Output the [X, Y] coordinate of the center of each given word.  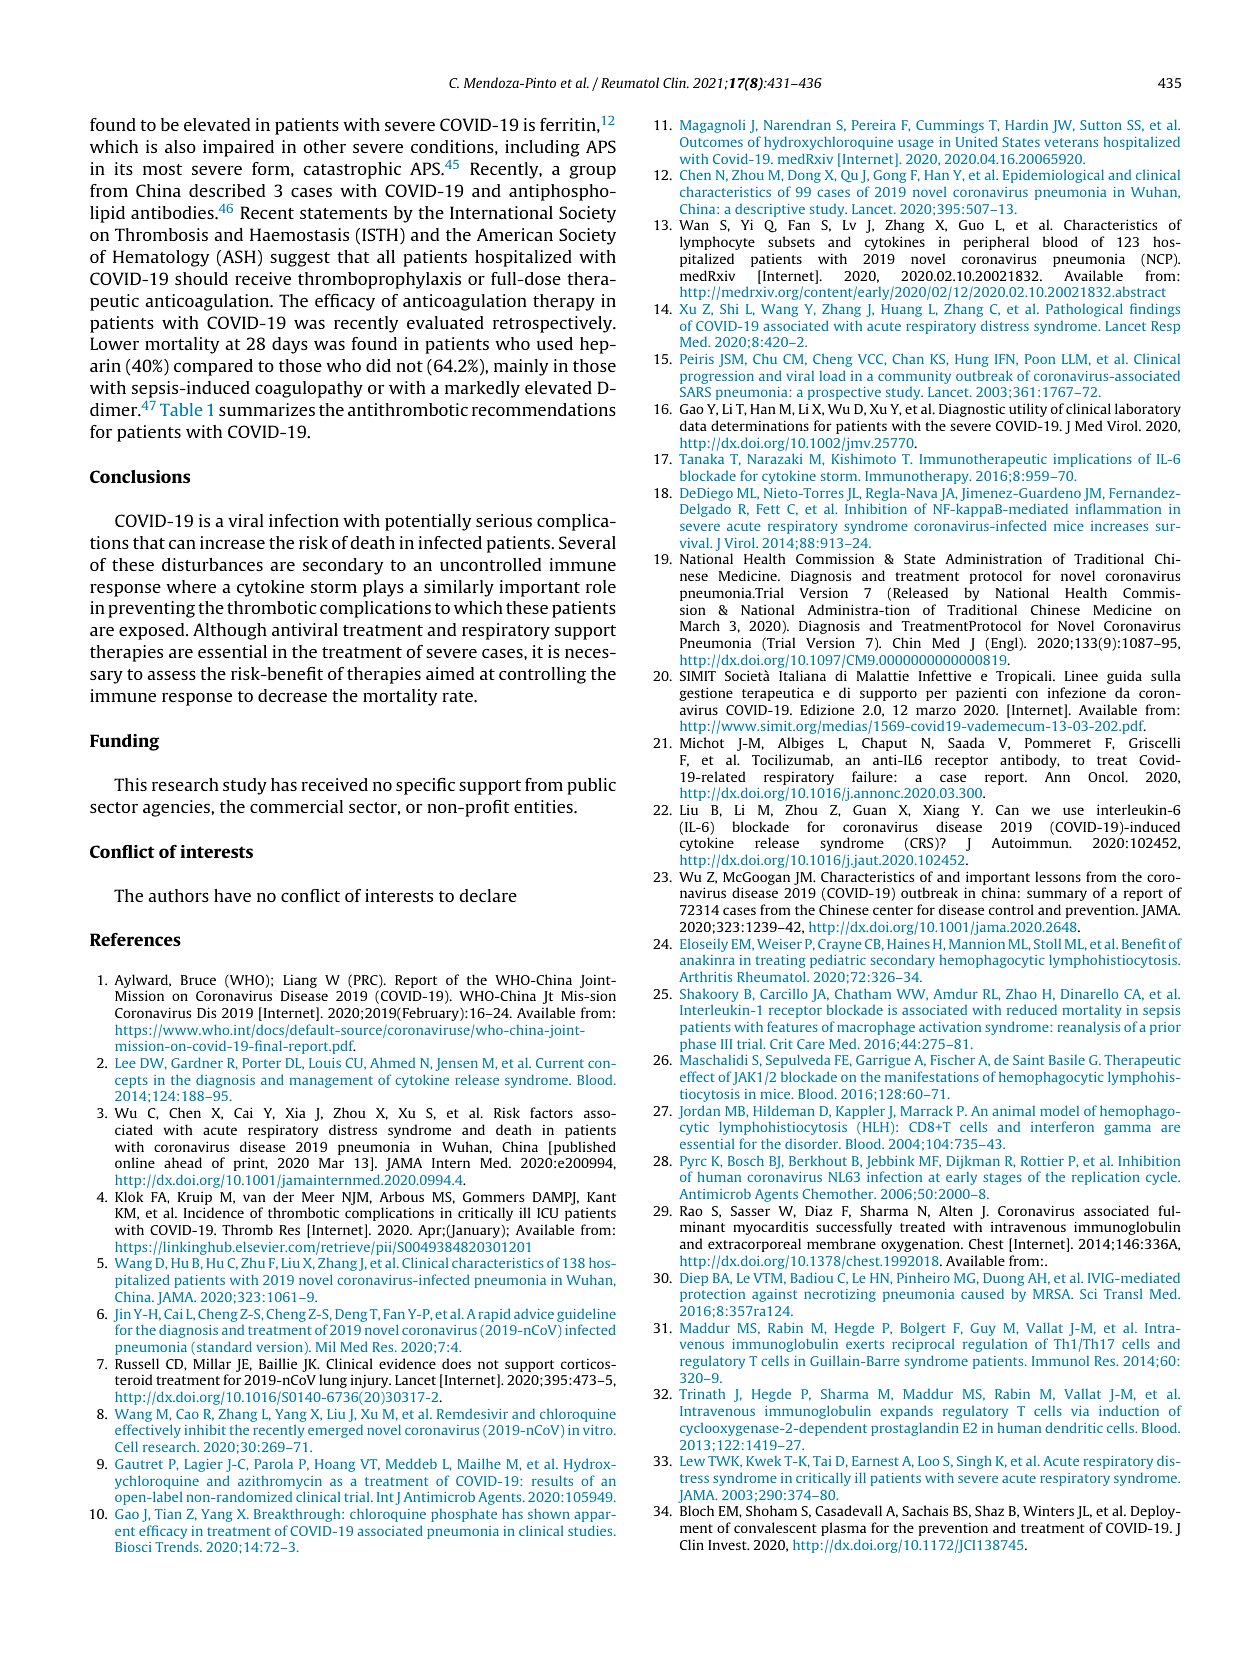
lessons [1058, 876]
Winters [1048, 1511]
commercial [296, 806]
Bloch [697, 1510]
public [591, 786]
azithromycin [280, 1482]
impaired [238, 148]
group [592, 172]
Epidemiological [1053, 176]
